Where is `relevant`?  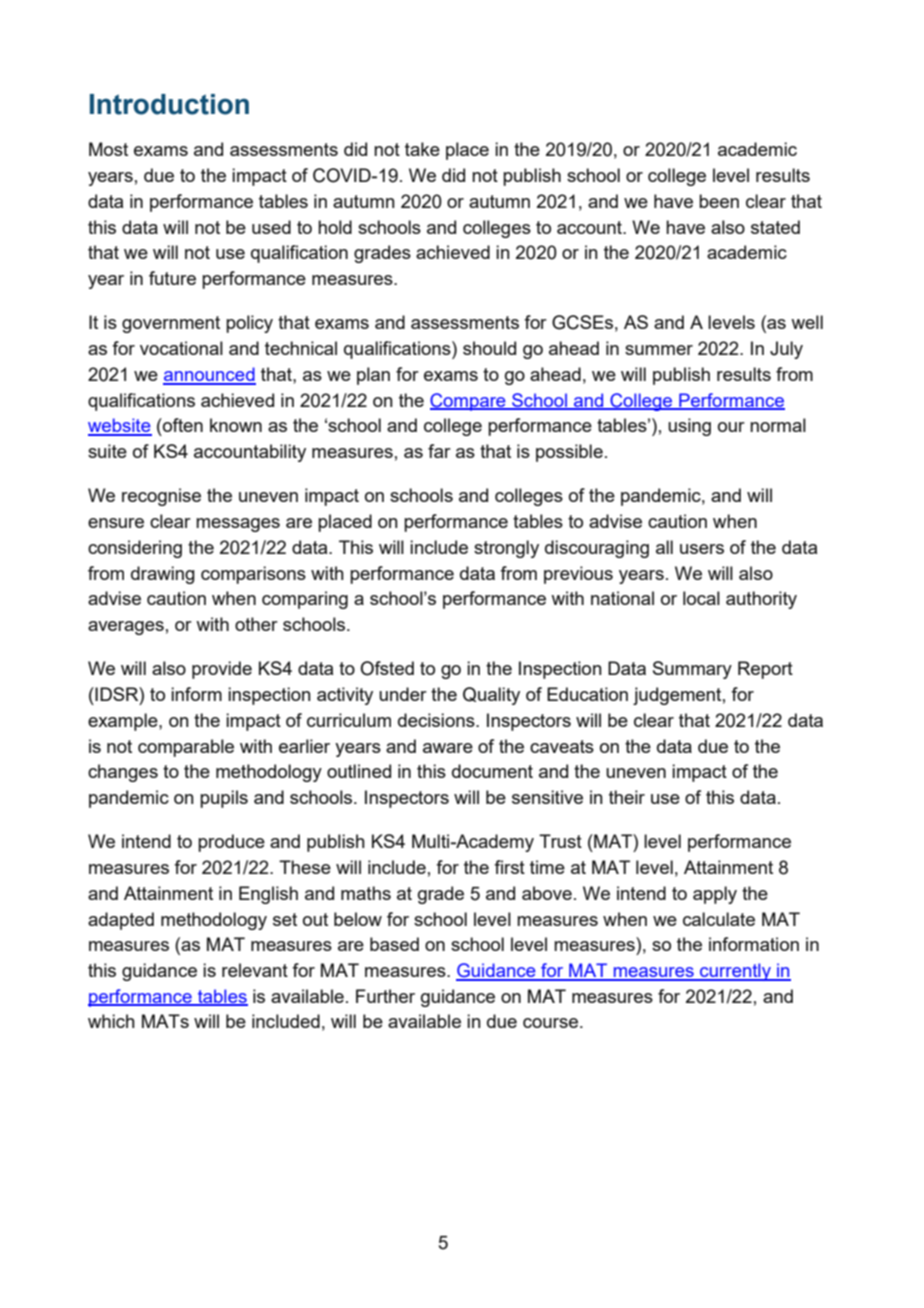
relevant is located at coordinates (255, 970).
